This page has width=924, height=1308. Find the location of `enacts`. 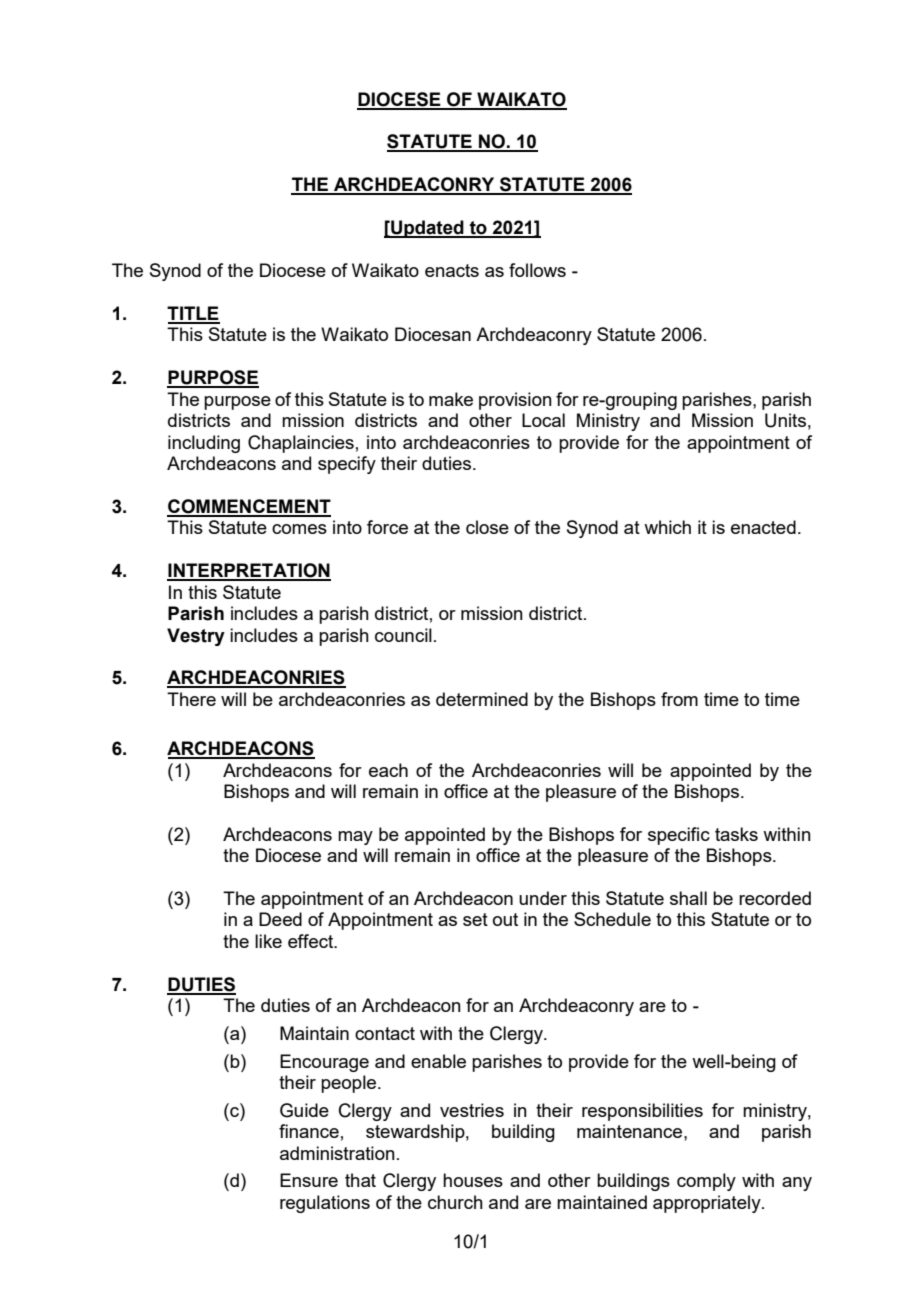

enacts is located at coordinates (452, 270).
